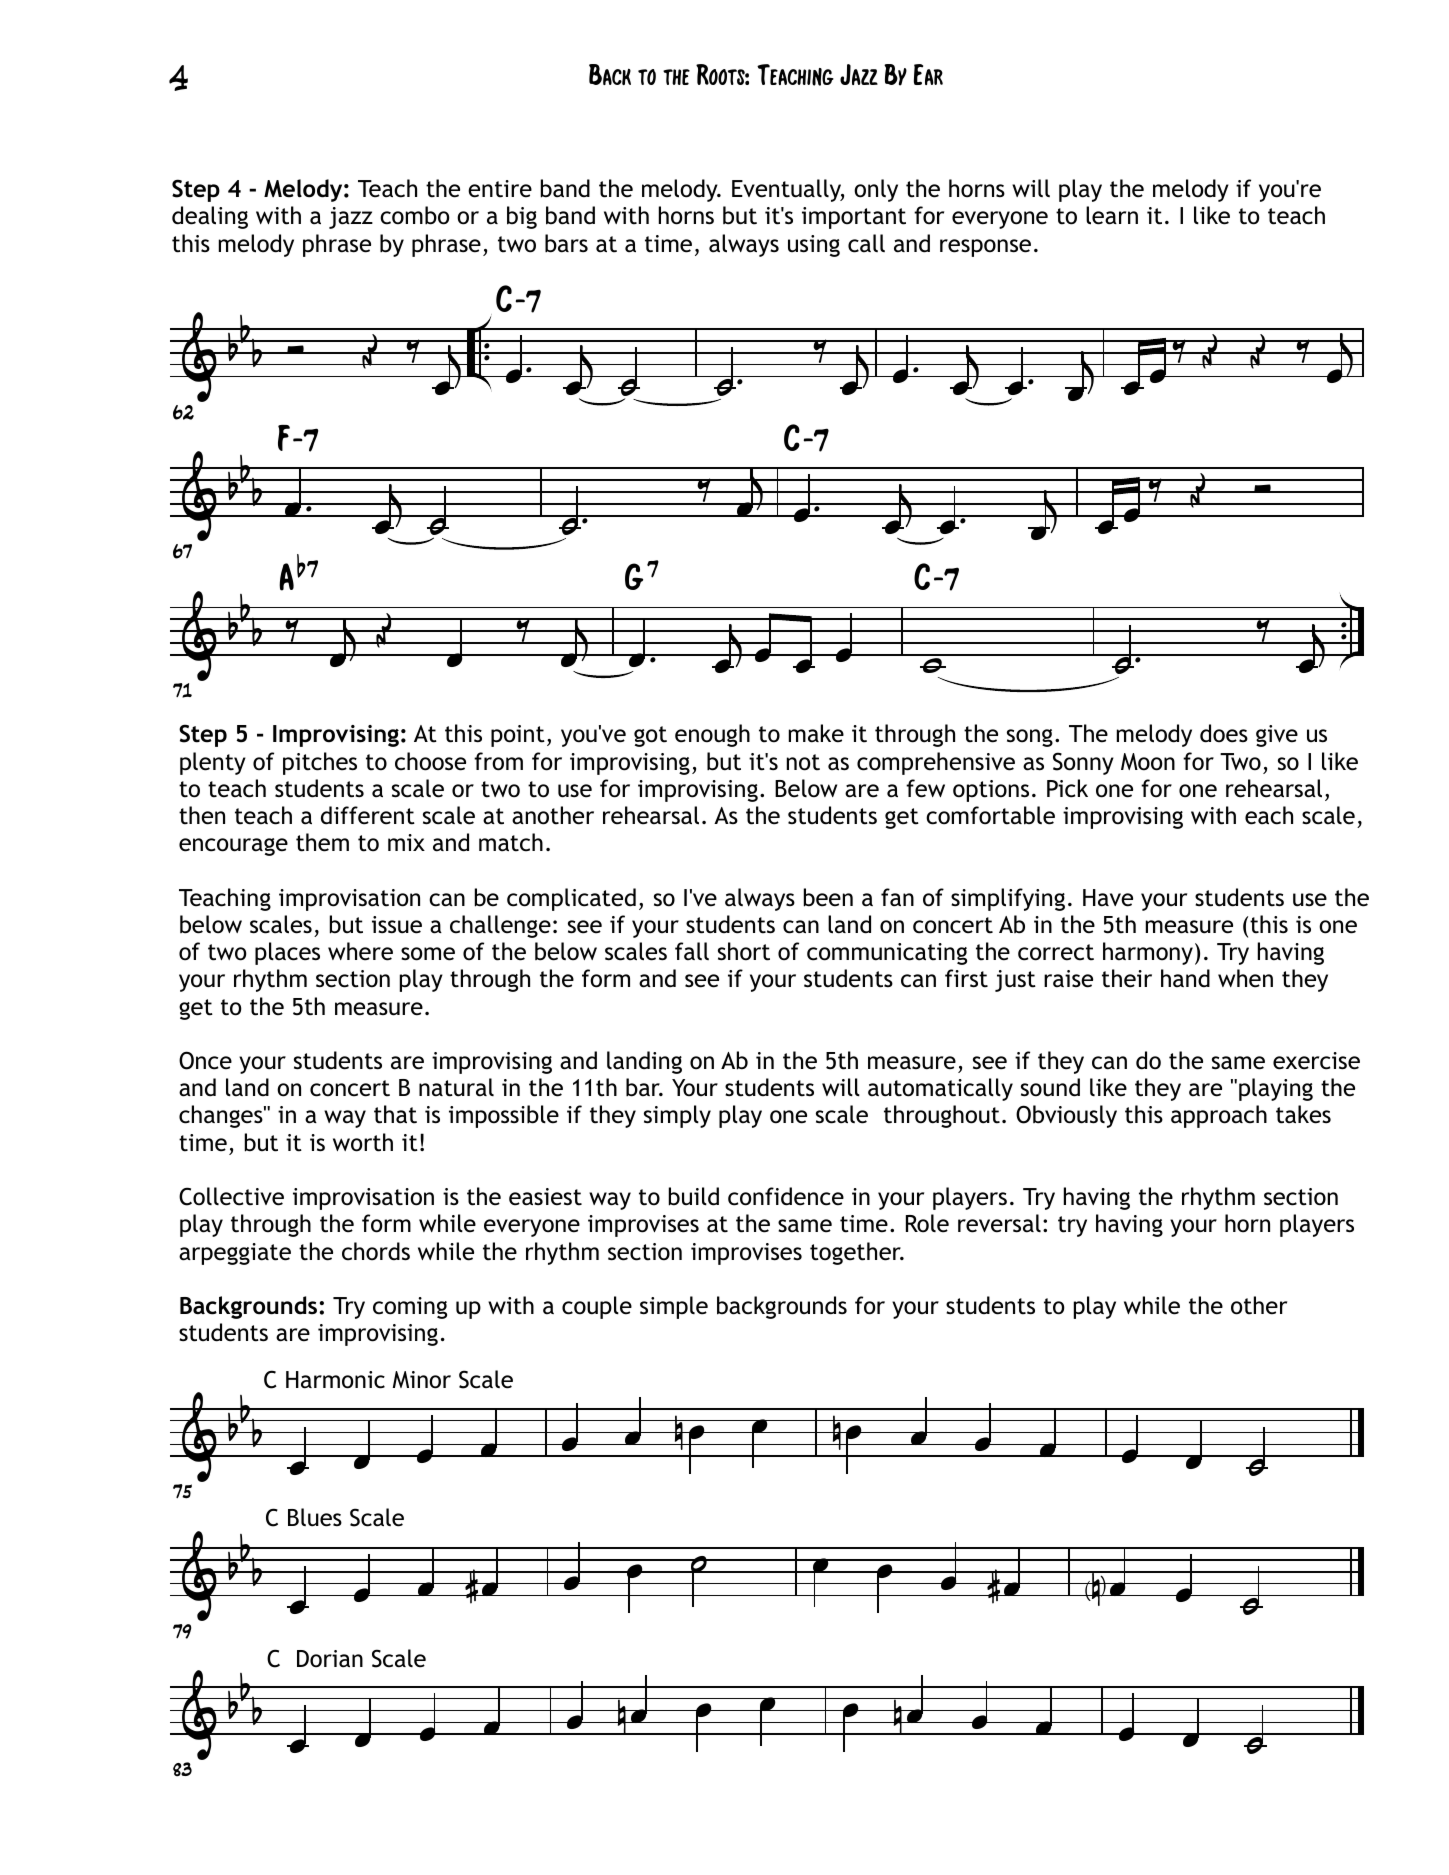 The height and width of the document is (1875, 1449). What do you see at coordinates (744, 951) in the document?
I see `short` at bounding box center [744, 951].
